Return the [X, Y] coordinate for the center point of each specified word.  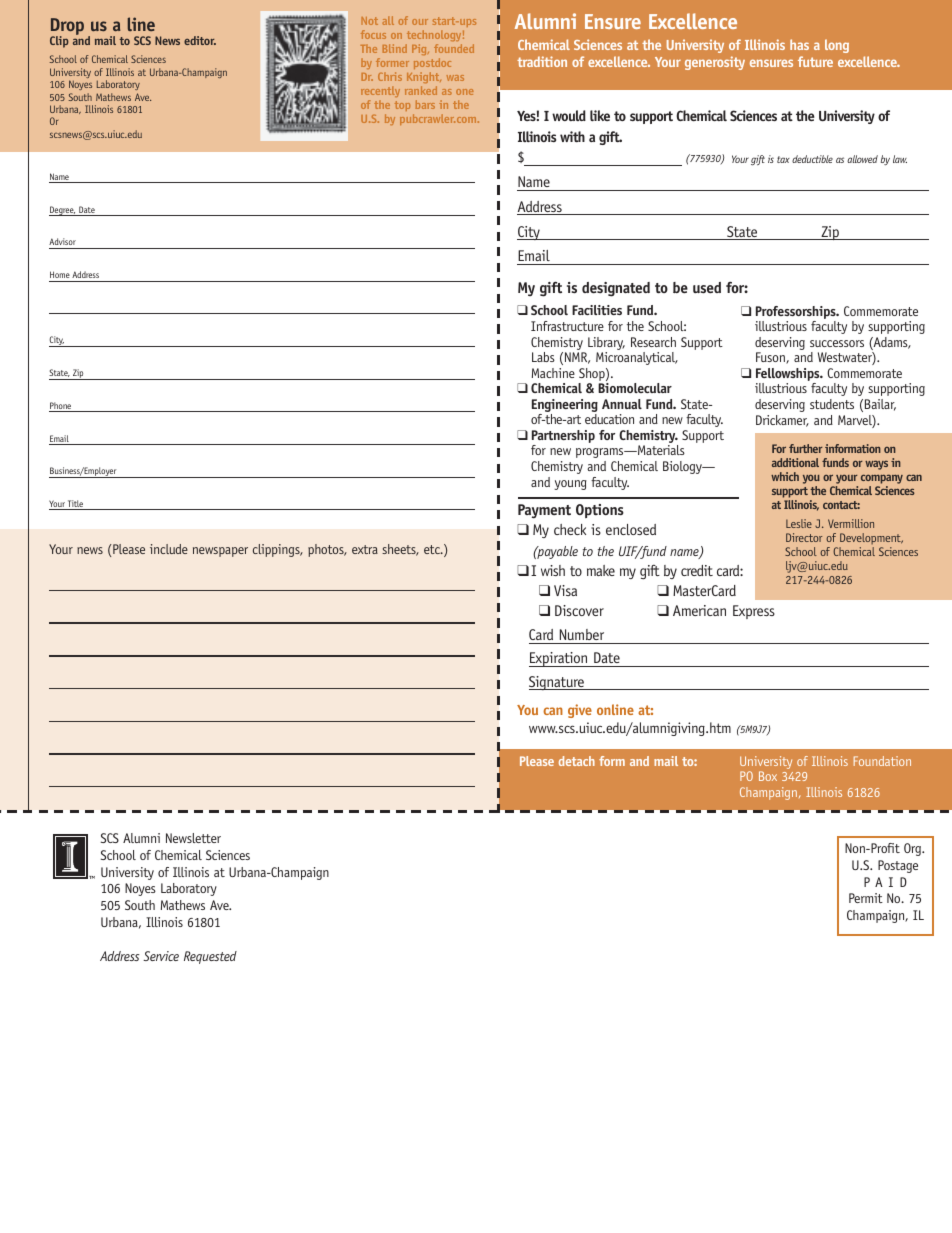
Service [161, 956]
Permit [866, 898]
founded [454, 48]
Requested [210, 957]
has [799, 44]
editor [200, 40]
